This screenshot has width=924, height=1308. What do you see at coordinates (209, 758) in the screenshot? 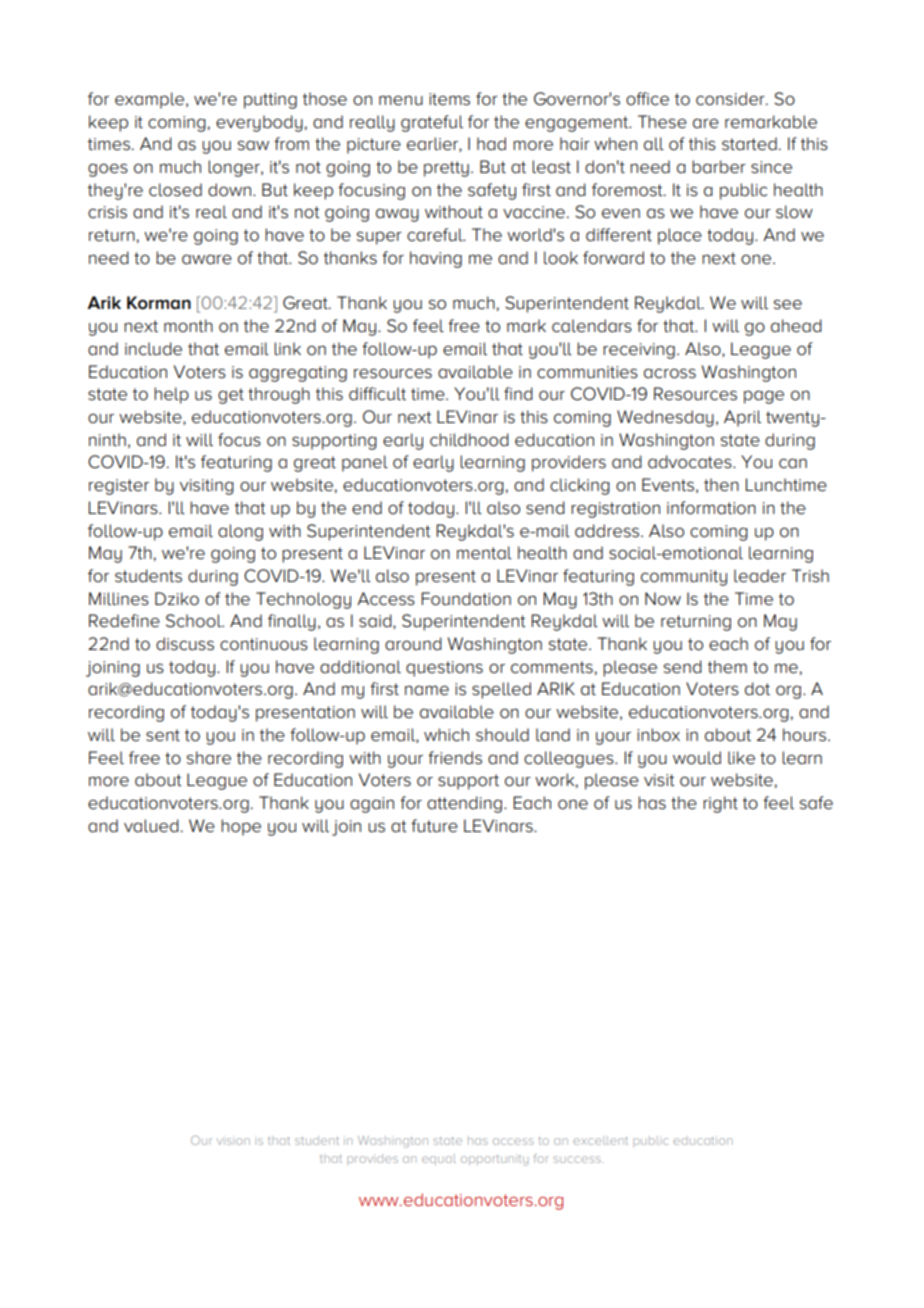
I see `share` at bounding box center [209, 758].
